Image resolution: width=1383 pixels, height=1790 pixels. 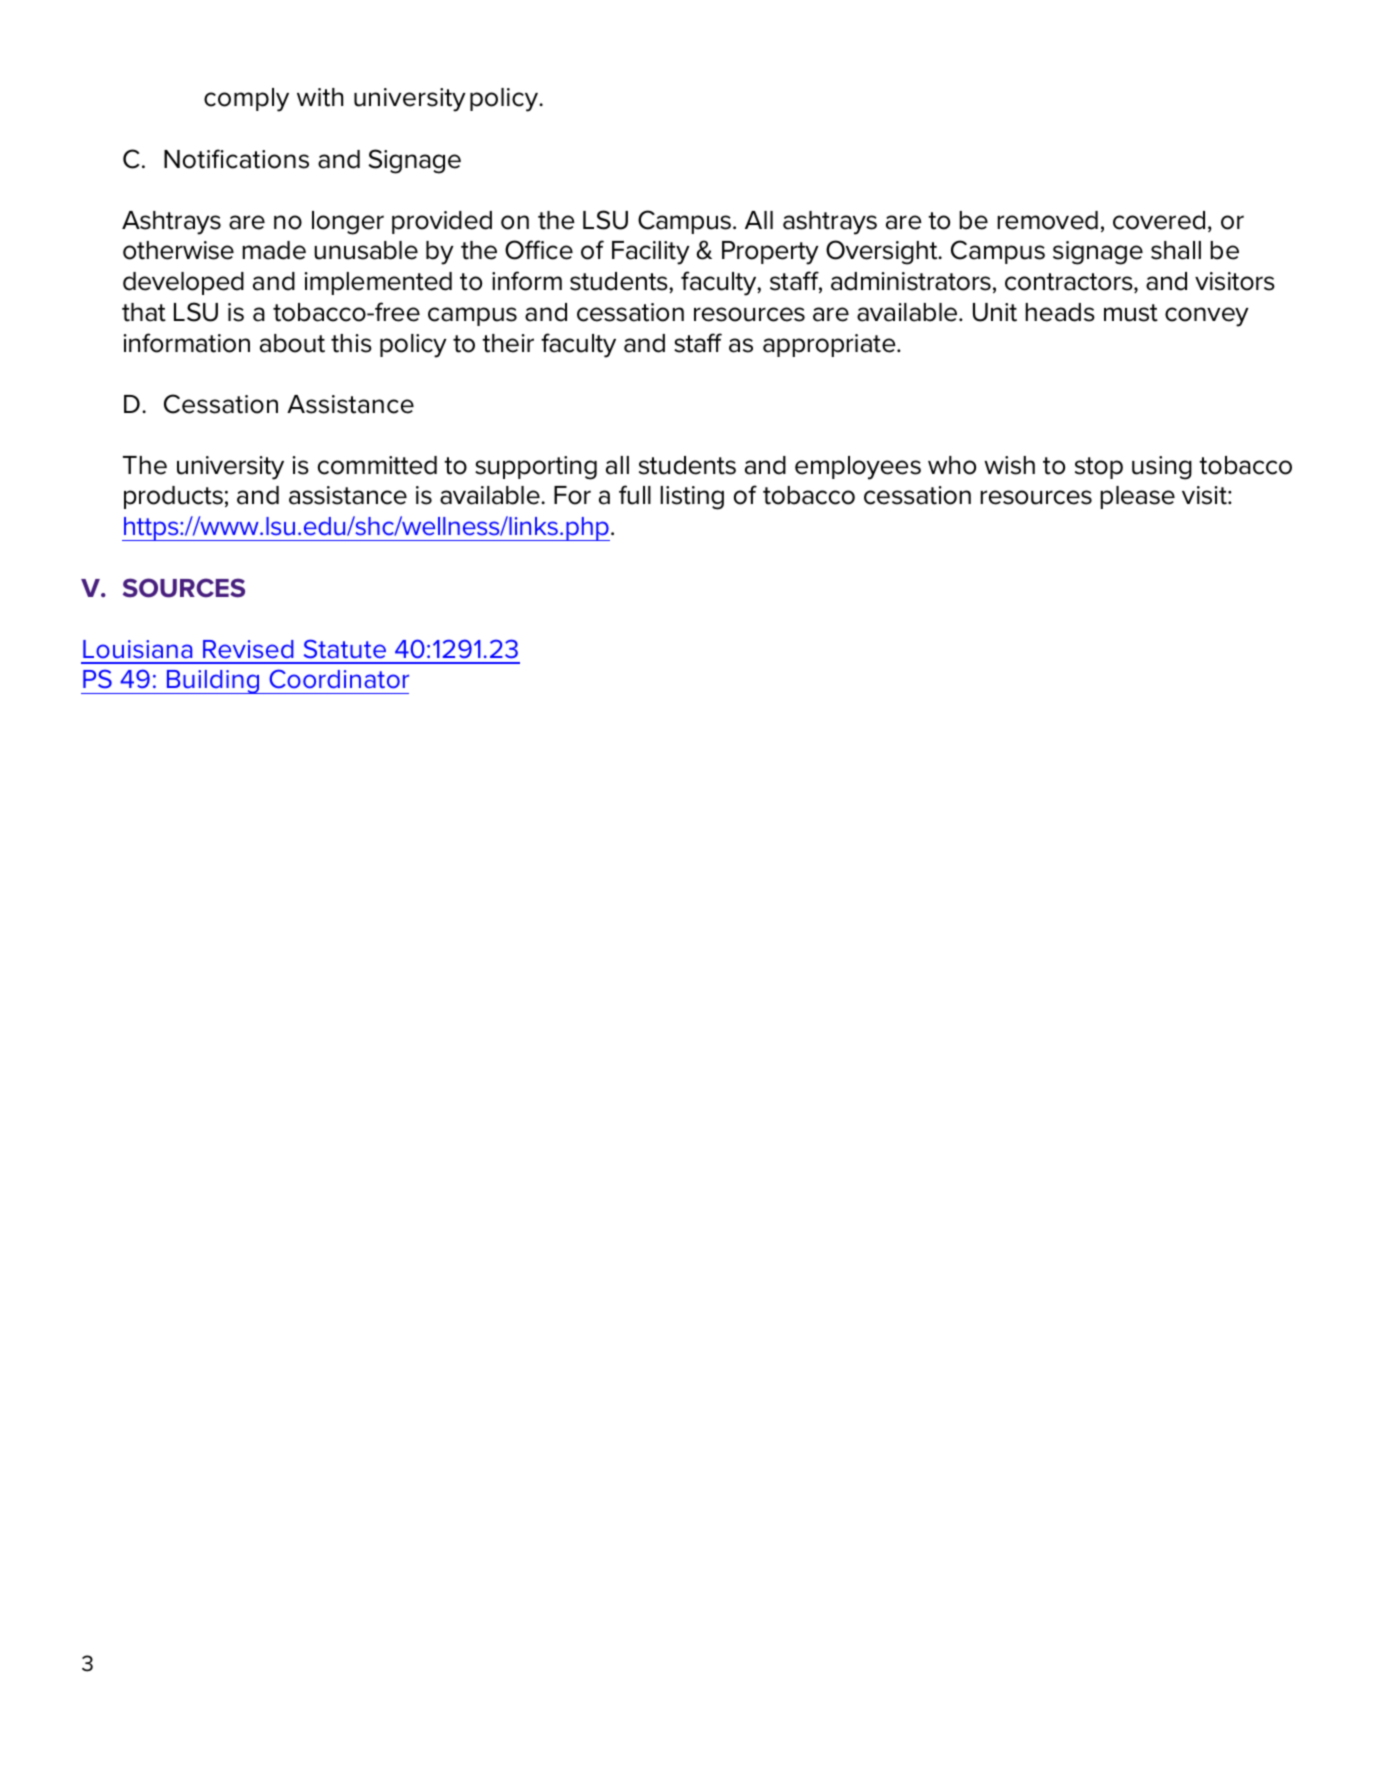 What do you see at coordinates (1047, 220) in the image?
I see `removed` at bounding box center [1047, 220].
